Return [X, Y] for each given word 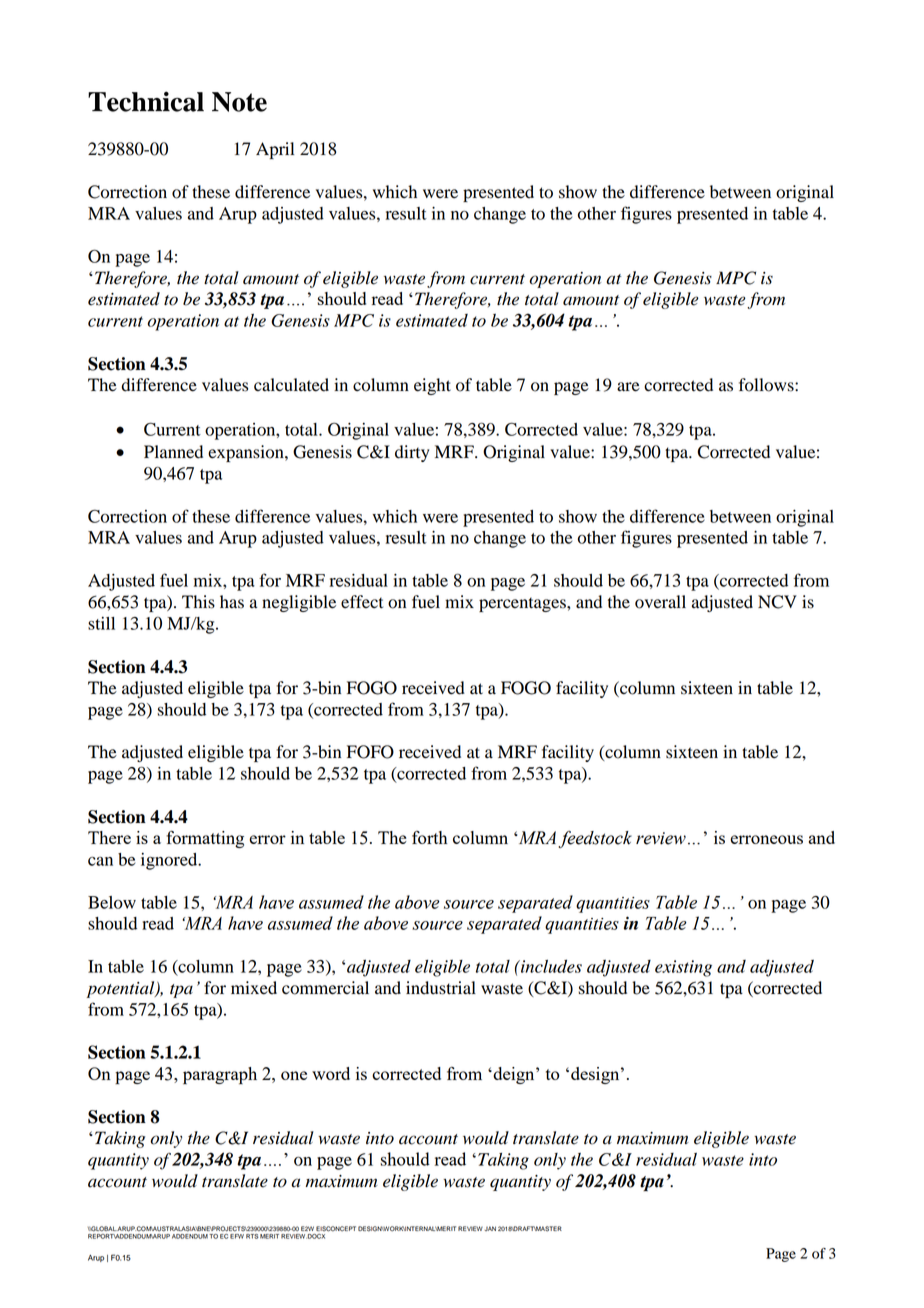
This [198, 602]
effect [362, 602]
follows [767, 385]
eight [432, 386]
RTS [252, 1236]
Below [112, 902]
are [628, 387]
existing [683, 968]
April [275, 150]
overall [660, 602]
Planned [173, 452]
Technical [146, 101]
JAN [490, 1228]
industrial [441, 988]
